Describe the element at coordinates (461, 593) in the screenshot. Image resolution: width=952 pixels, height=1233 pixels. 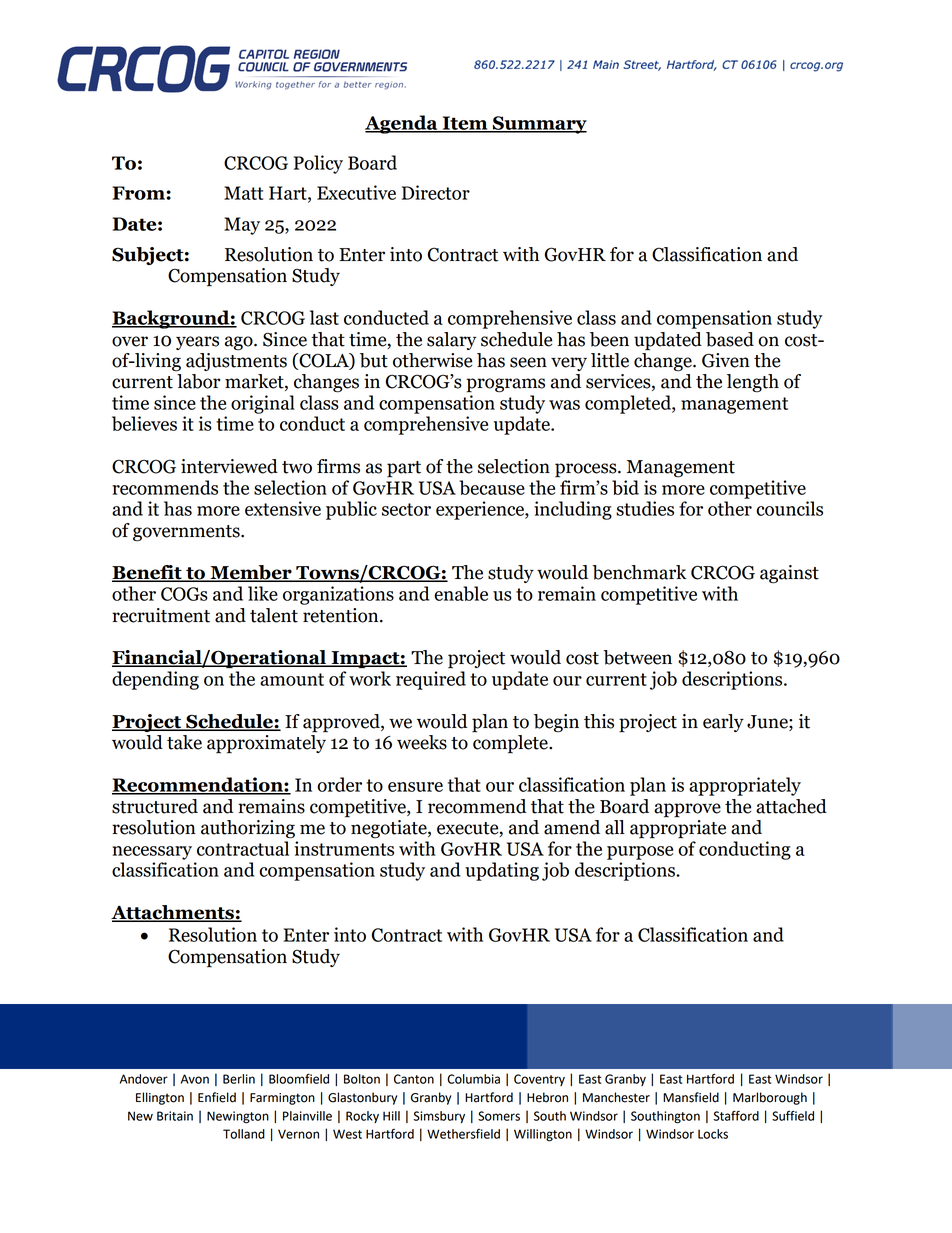
I see `enable` at that location.
